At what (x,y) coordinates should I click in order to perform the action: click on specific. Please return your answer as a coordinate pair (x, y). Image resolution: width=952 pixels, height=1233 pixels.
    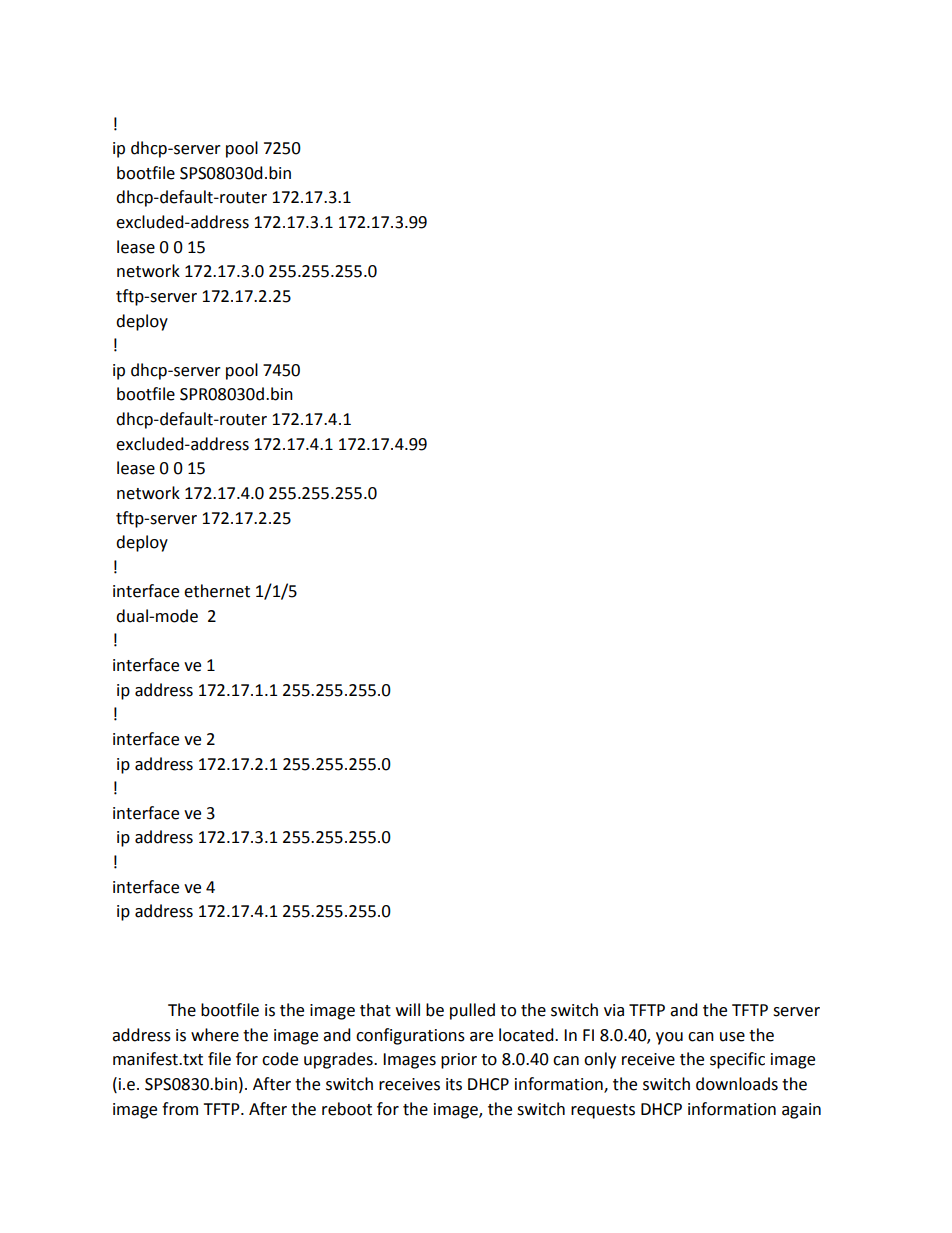
    Looking at the image, I should click on (737, 1060).
